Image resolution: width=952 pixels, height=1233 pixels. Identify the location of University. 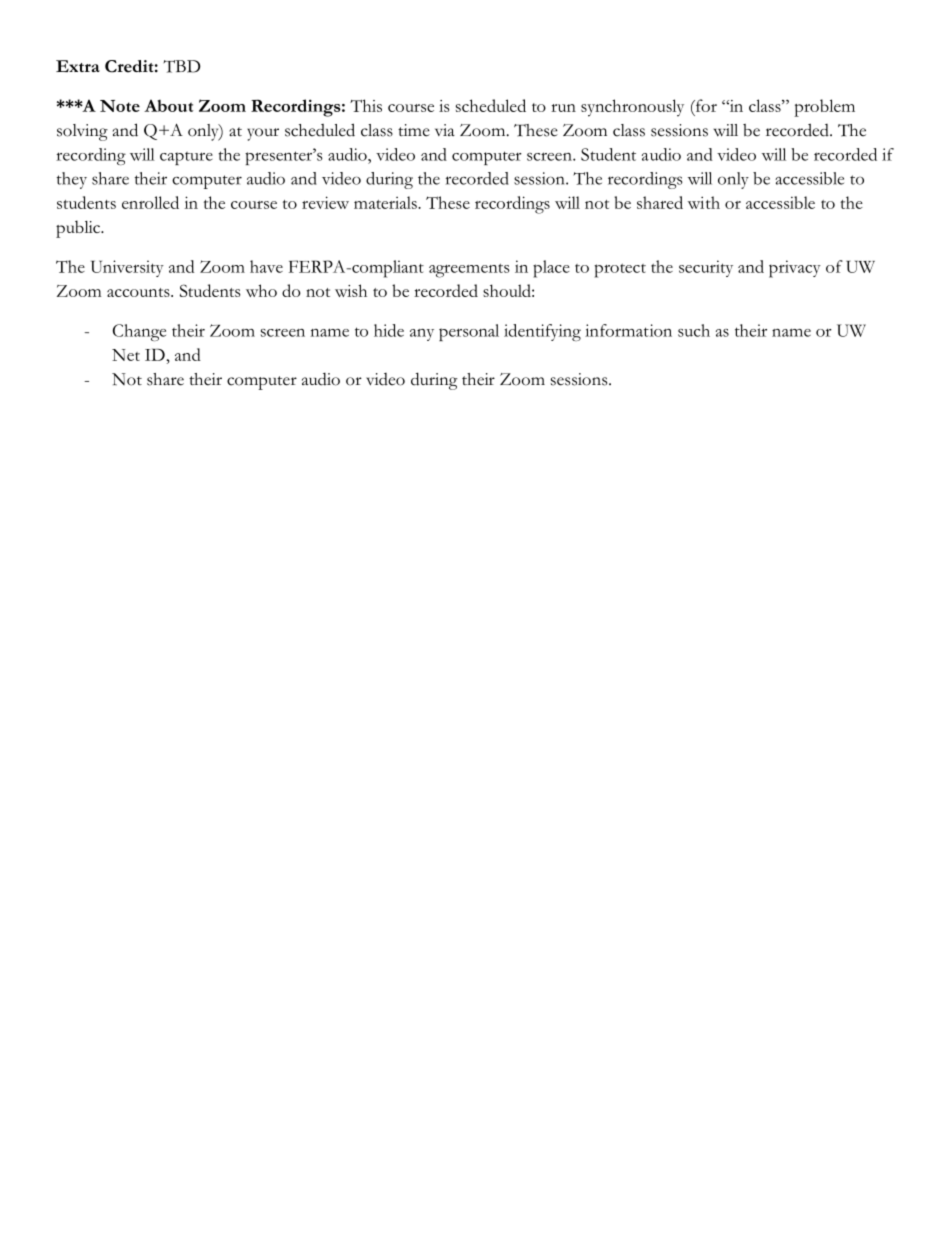
(127, 268).
